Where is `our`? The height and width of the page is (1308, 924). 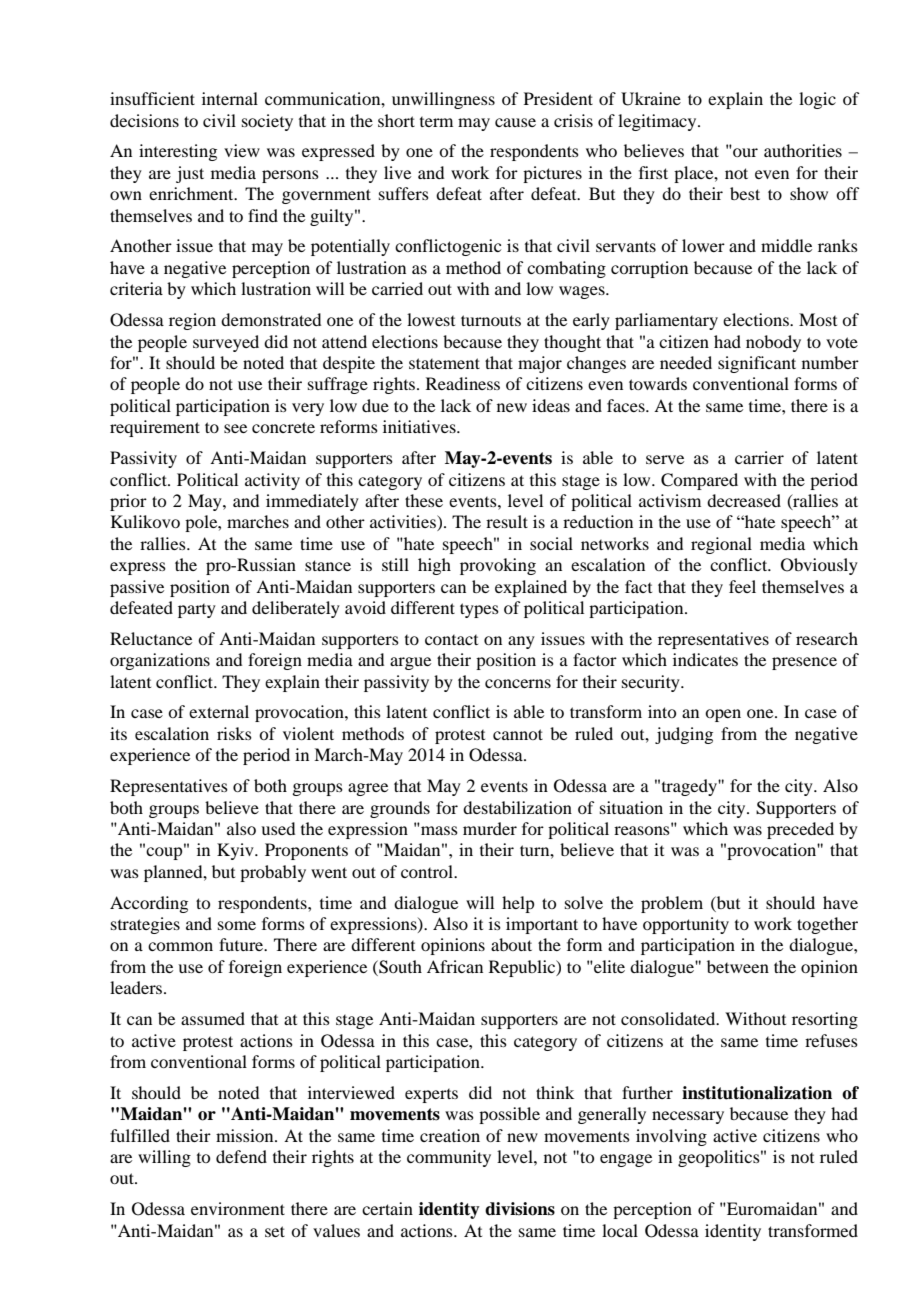 our is located at coordinates (745, 152).
